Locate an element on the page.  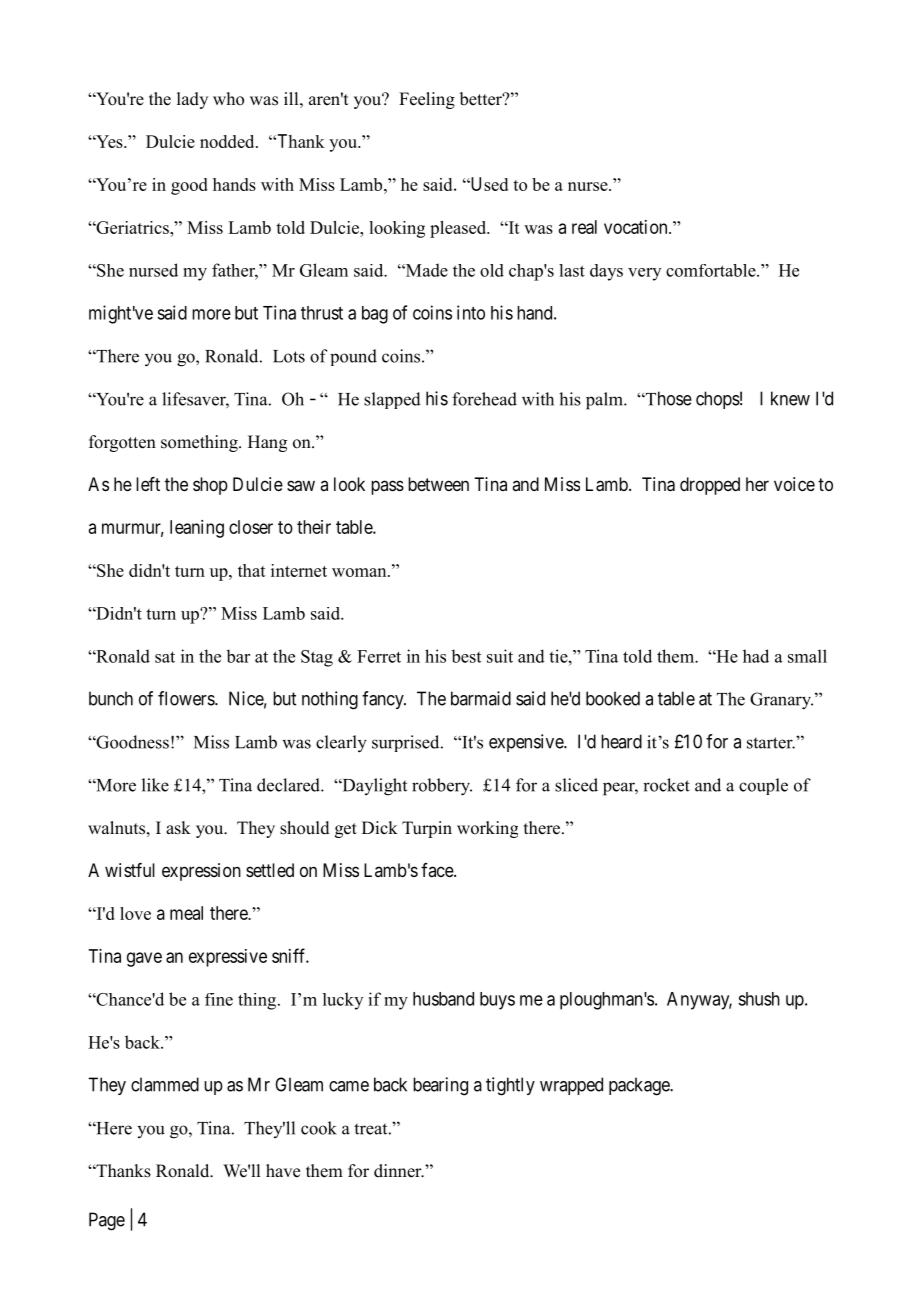
dinner is located at coordinates (399, 1171).
